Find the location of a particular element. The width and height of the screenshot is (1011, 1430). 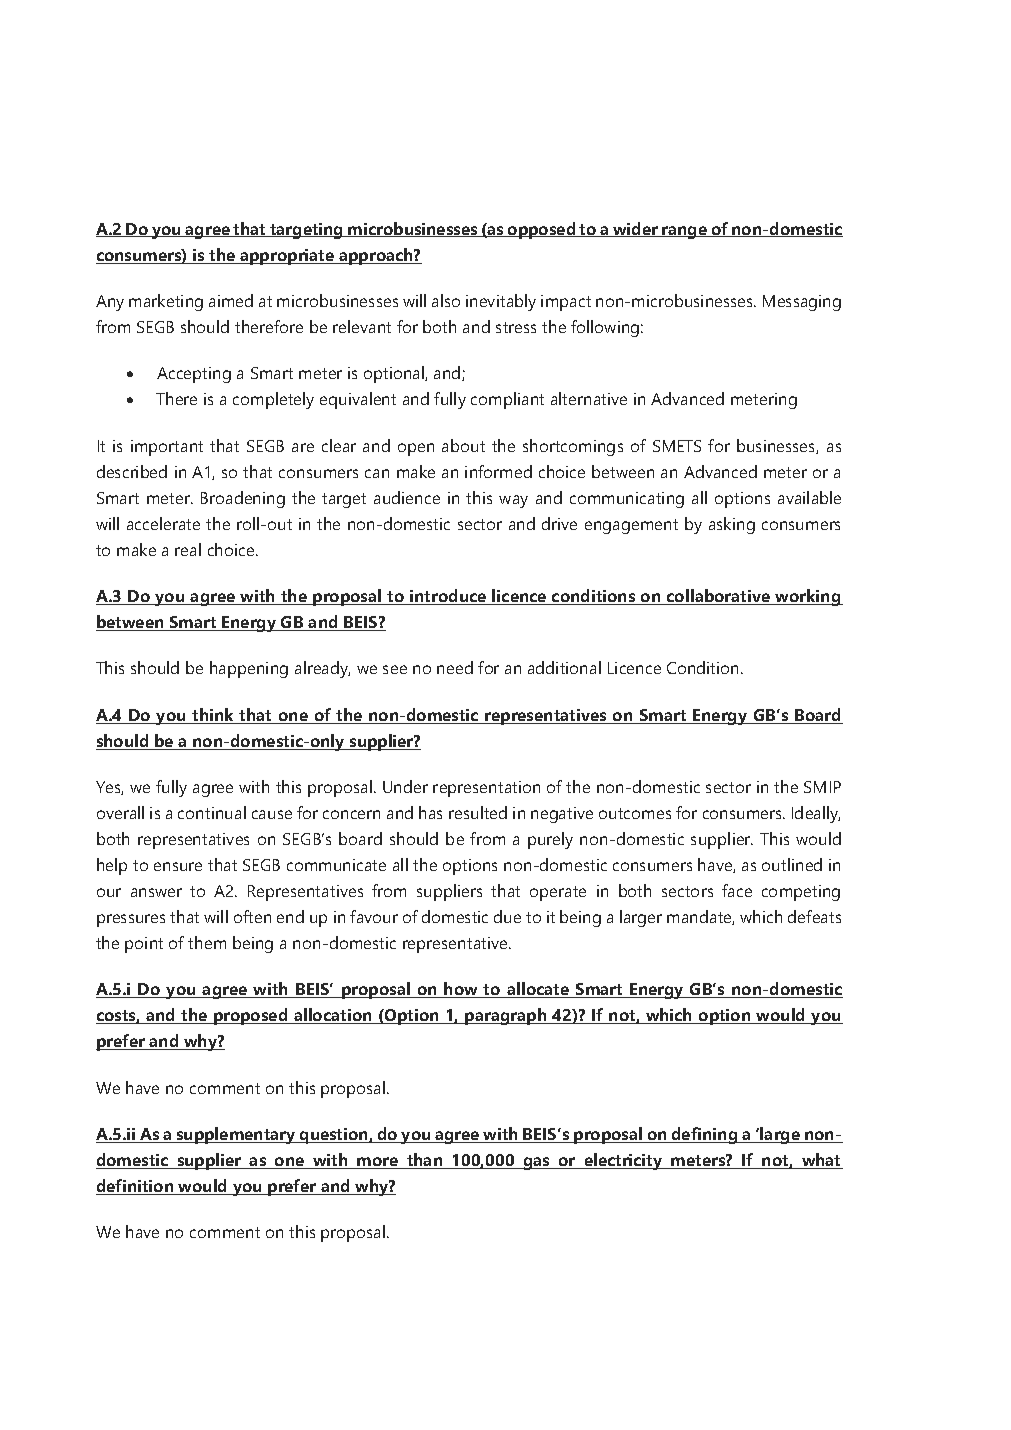

also is located at coordinates (446, 300).
